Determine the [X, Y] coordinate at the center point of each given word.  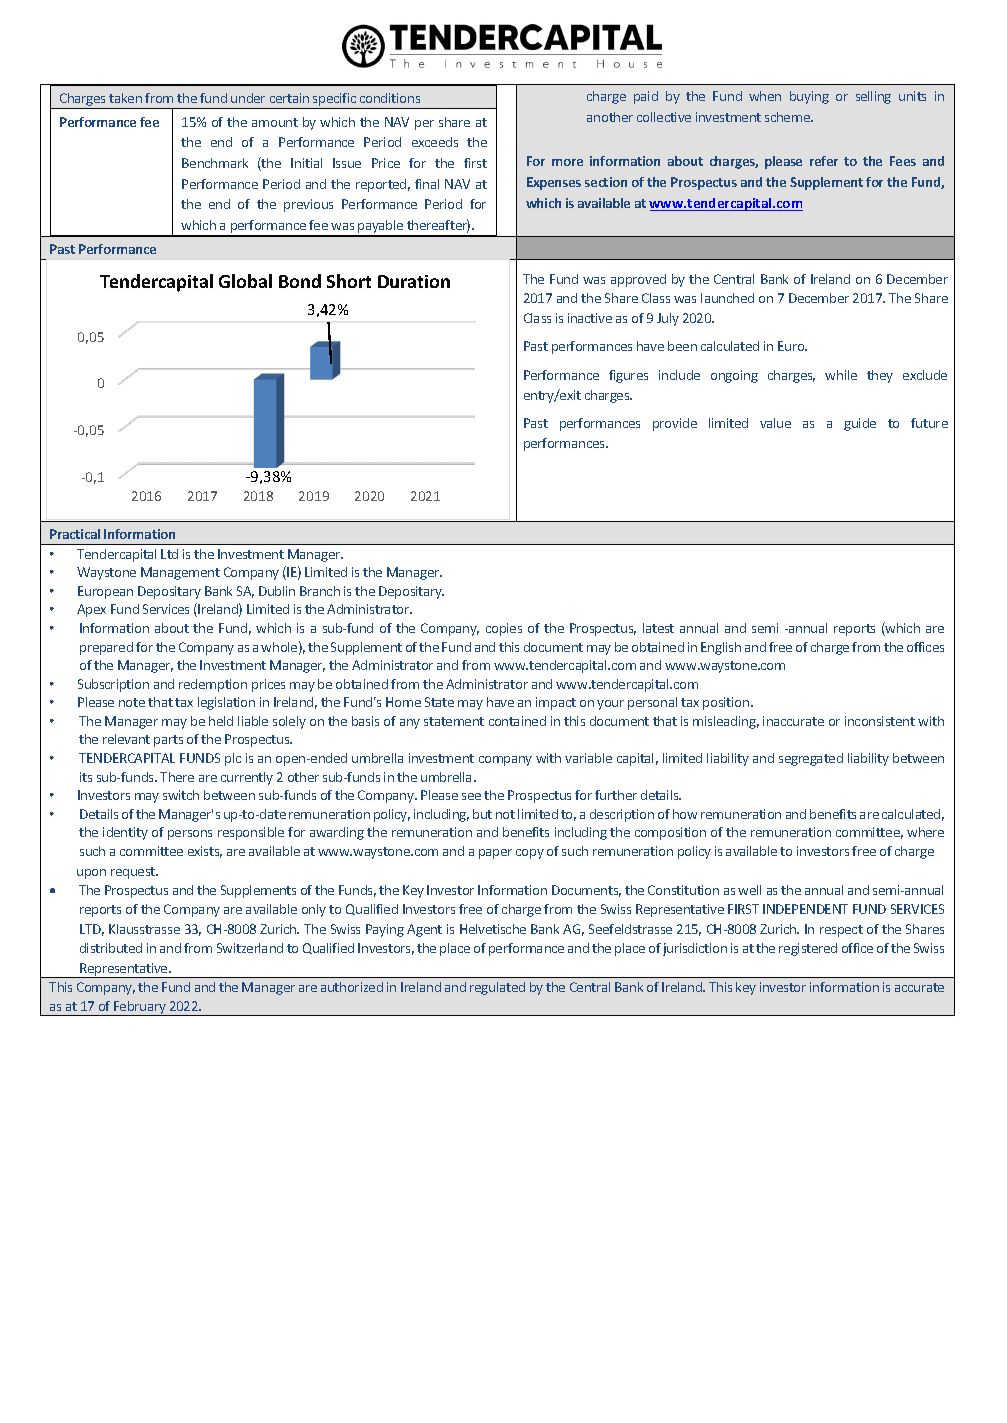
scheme [788, 117]
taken [125, 98]
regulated [497, 988]
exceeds [435, 142]
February [140, 1008]
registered [808, 949]
